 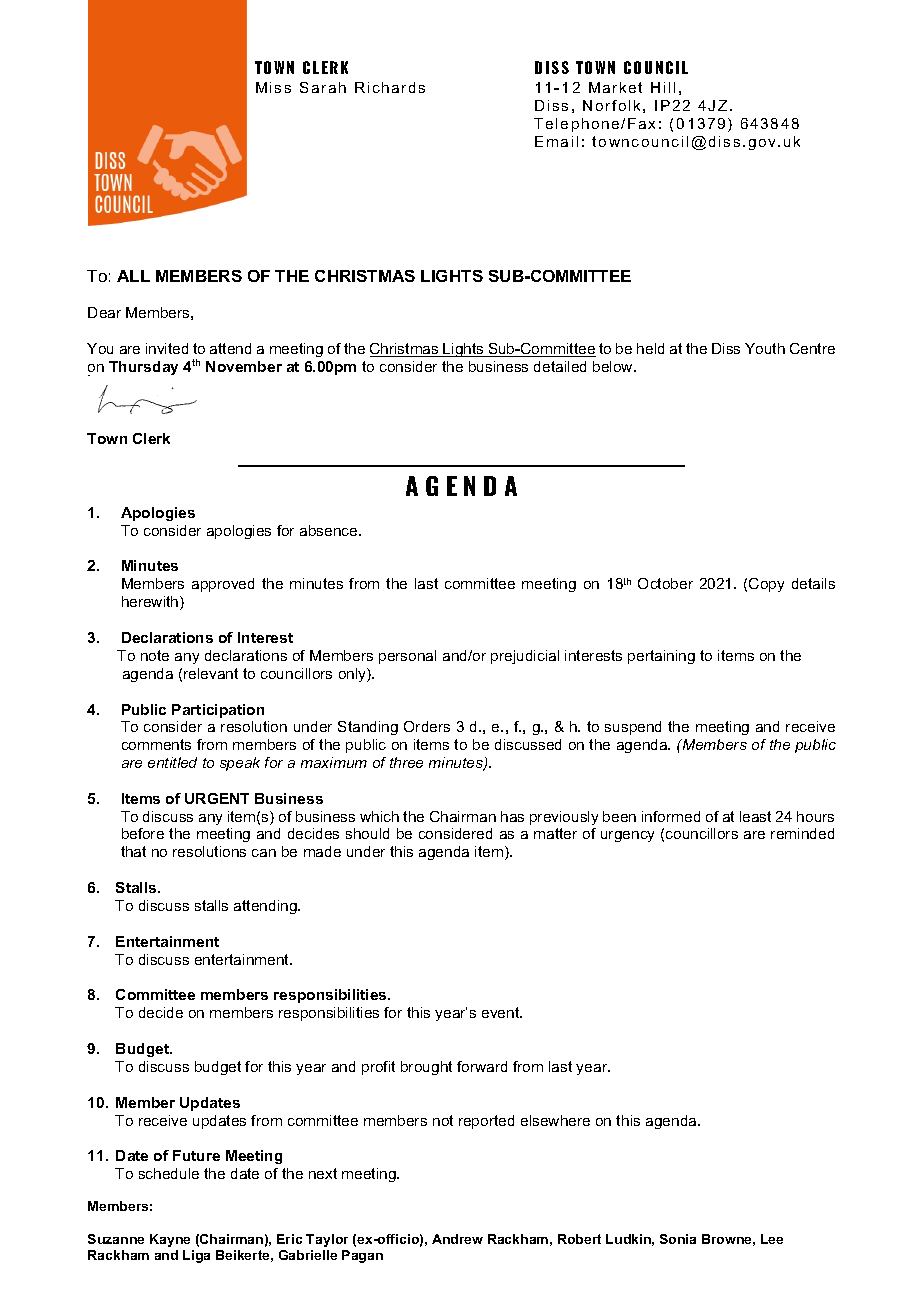 I want to click on invited, so click(x=167, y=348).
